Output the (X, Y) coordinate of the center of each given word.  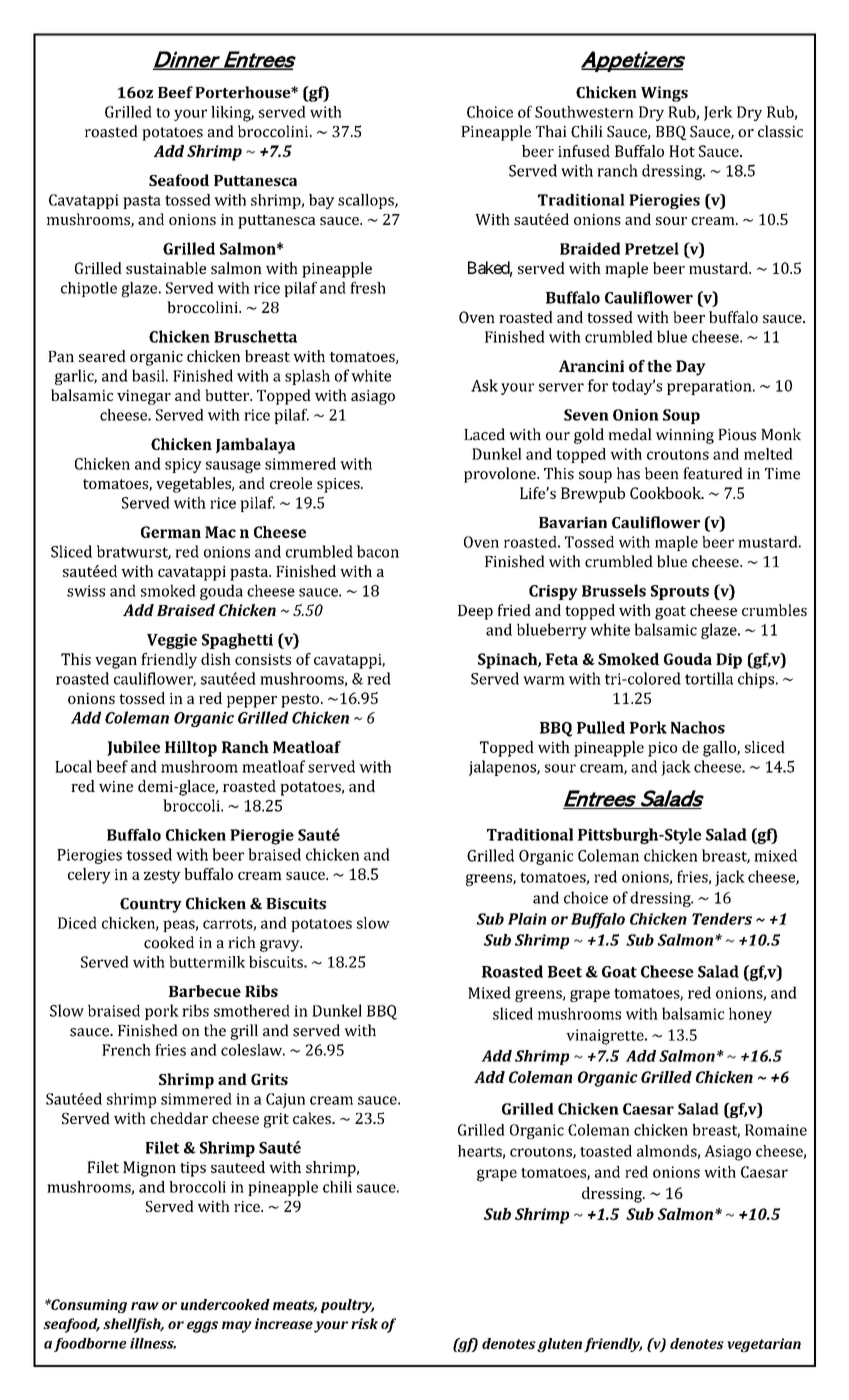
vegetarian (764, 1345)
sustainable (166, 268)
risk (364, 1323)
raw (145, 1306)
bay (321, 201)
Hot (682, 151)
